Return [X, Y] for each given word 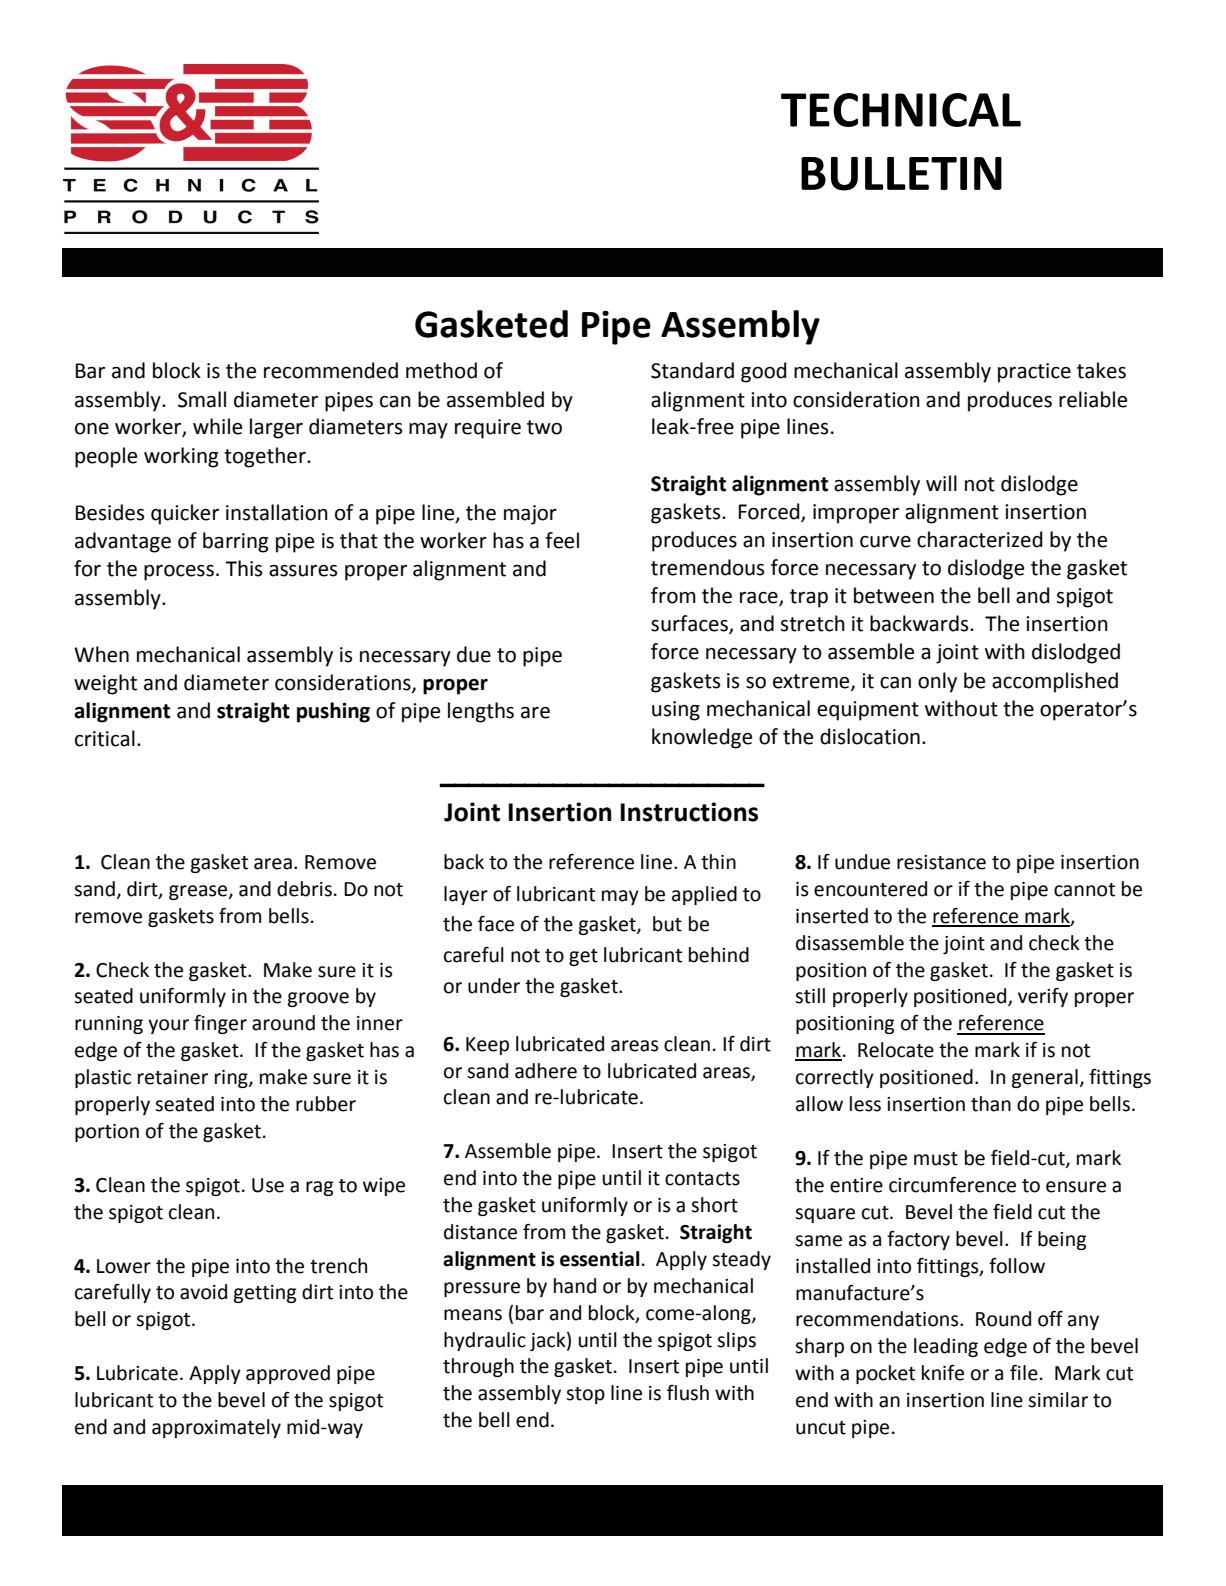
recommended [331, 370]
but [667, 924]
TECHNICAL [901, 110]
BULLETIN [901, 174]
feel [562, 540]
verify [1043, 997]
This [243, 568]
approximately [216, 1428]
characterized [980, 539]
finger [220, 1024]
